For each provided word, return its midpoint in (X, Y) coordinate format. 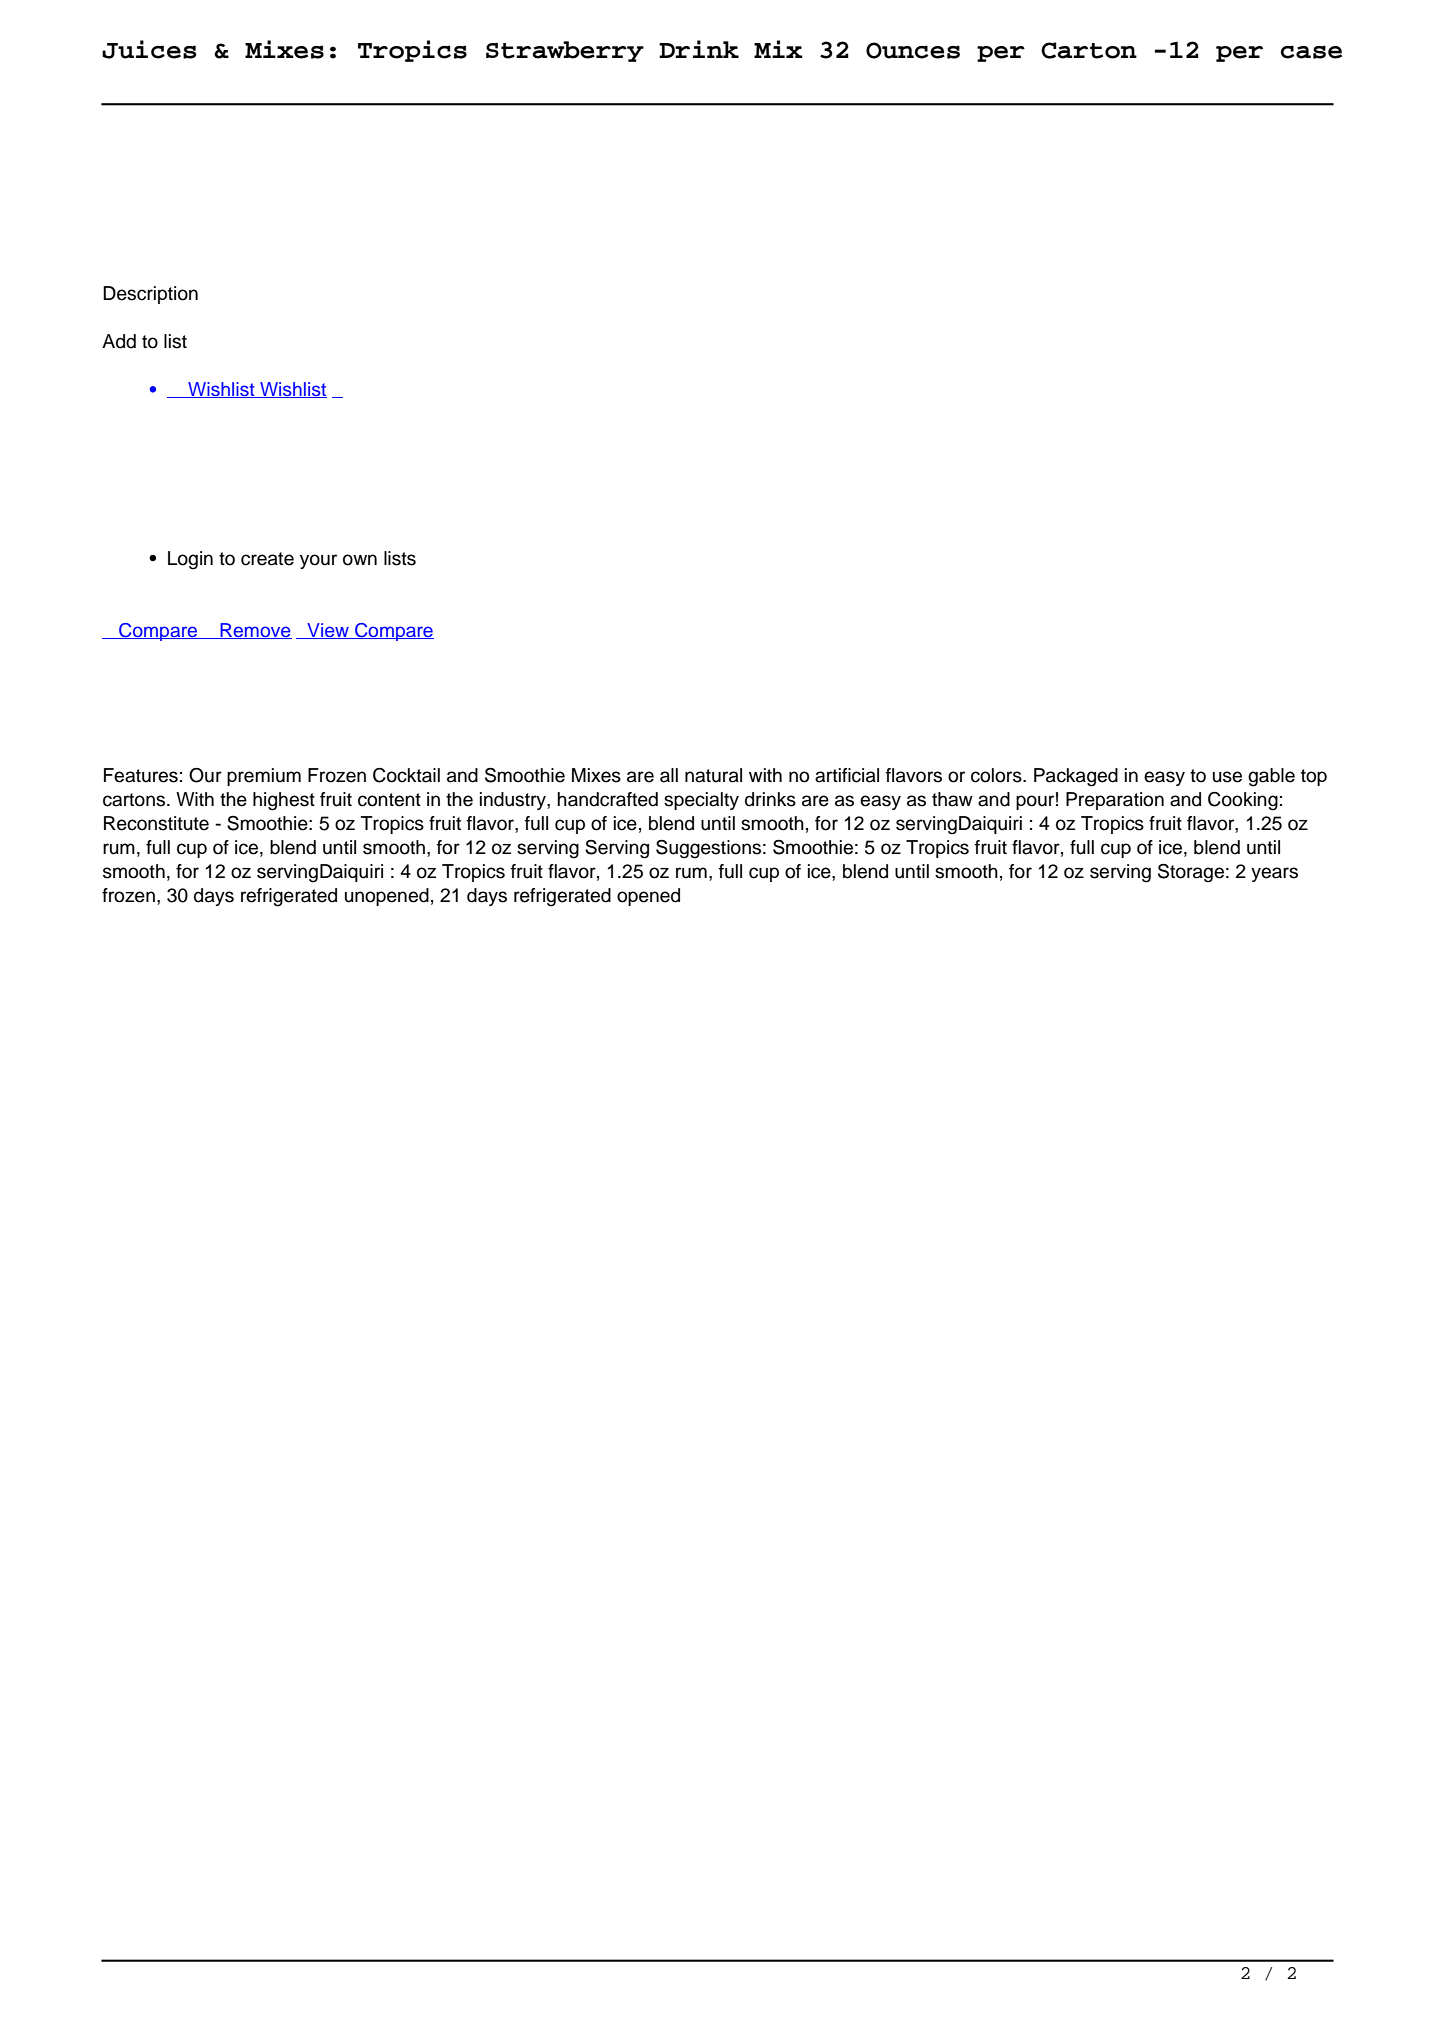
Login (190, 560)
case (1311, 52)
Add (119, 341)
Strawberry (565, 51)
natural (713, 775)
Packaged (1076, 777)
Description (150, 295)
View (328, 631)
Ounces (913, 50)
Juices (149, 49)
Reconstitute (156, 823)
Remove (255, 631)
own (360, 560)
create (267, 559)
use (1227, 777)
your (318, 561)
